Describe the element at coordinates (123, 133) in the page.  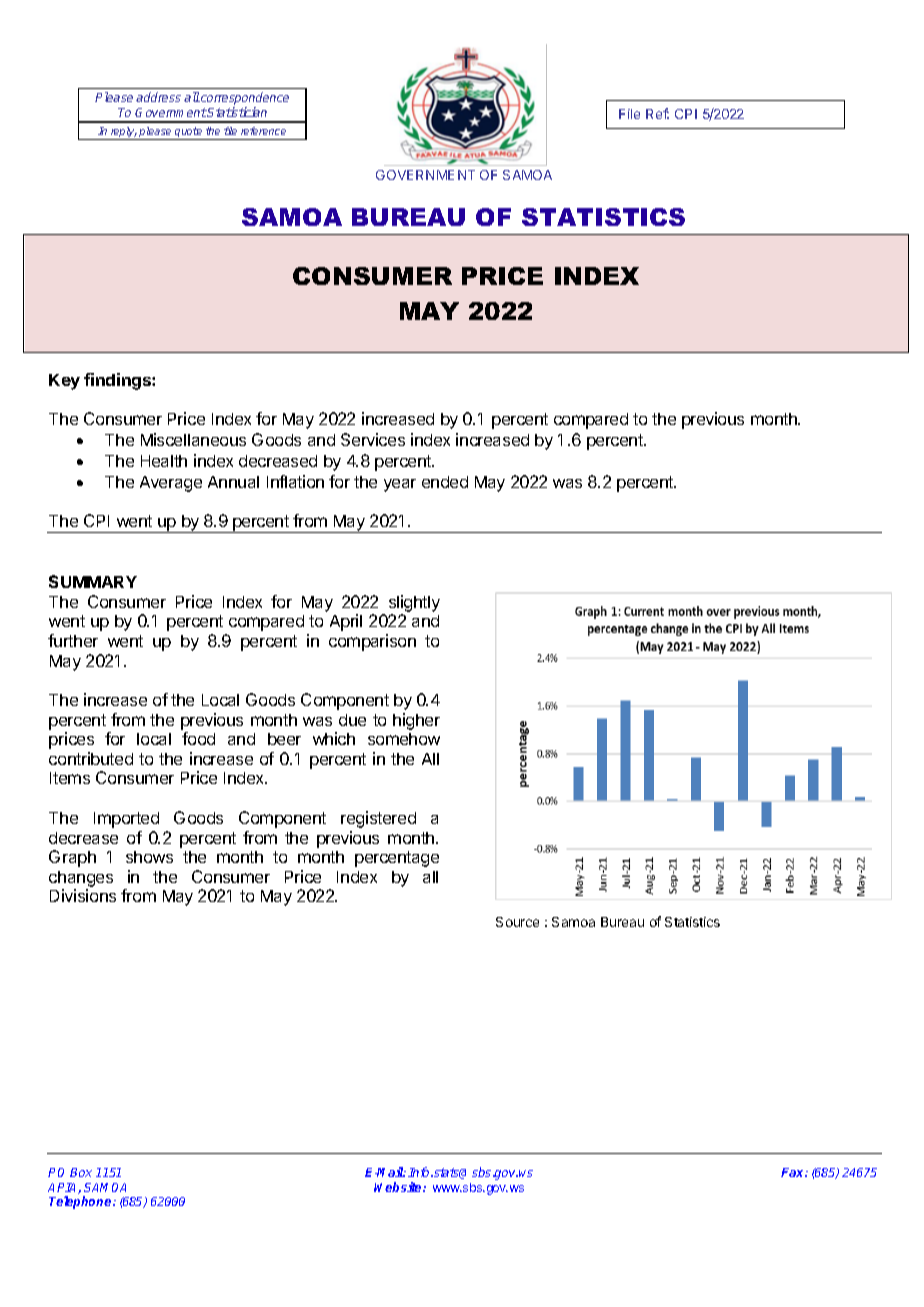
I see `reply` at that location.
